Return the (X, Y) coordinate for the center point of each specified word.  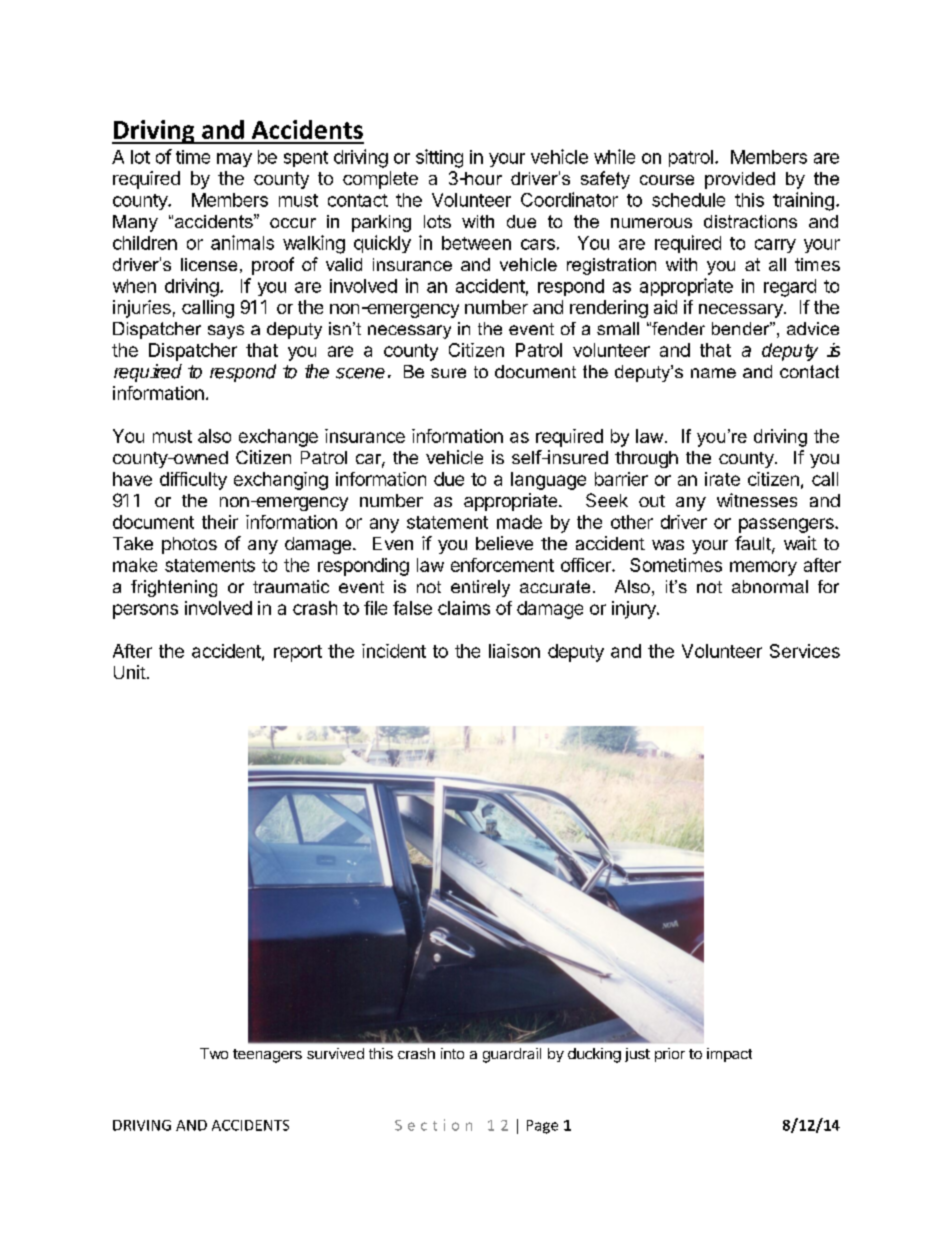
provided (740, 180)
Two (214, 1053)
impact (729, 1055)
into (452, 1053)
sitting (439, 158)
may (234, 160)
